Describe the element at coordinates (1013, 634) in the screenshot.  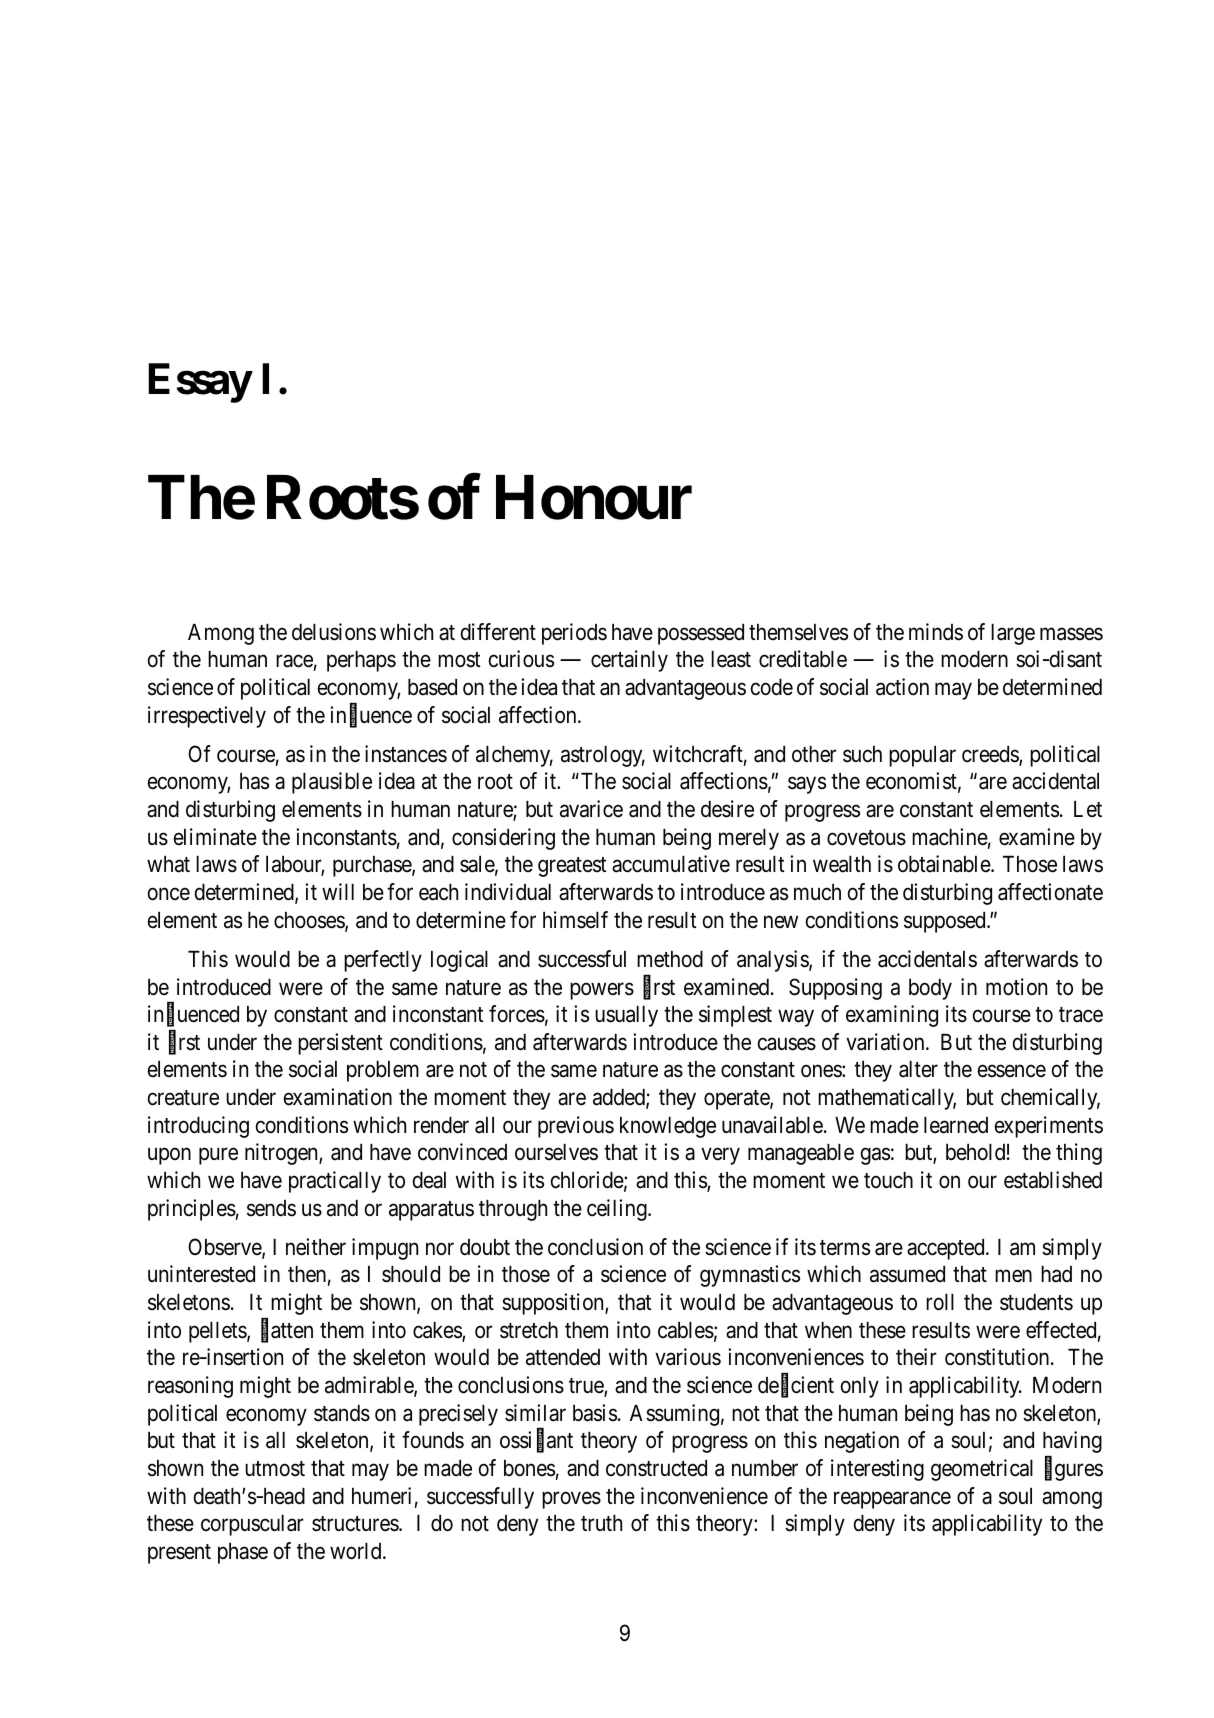
I see `large` at that location.
